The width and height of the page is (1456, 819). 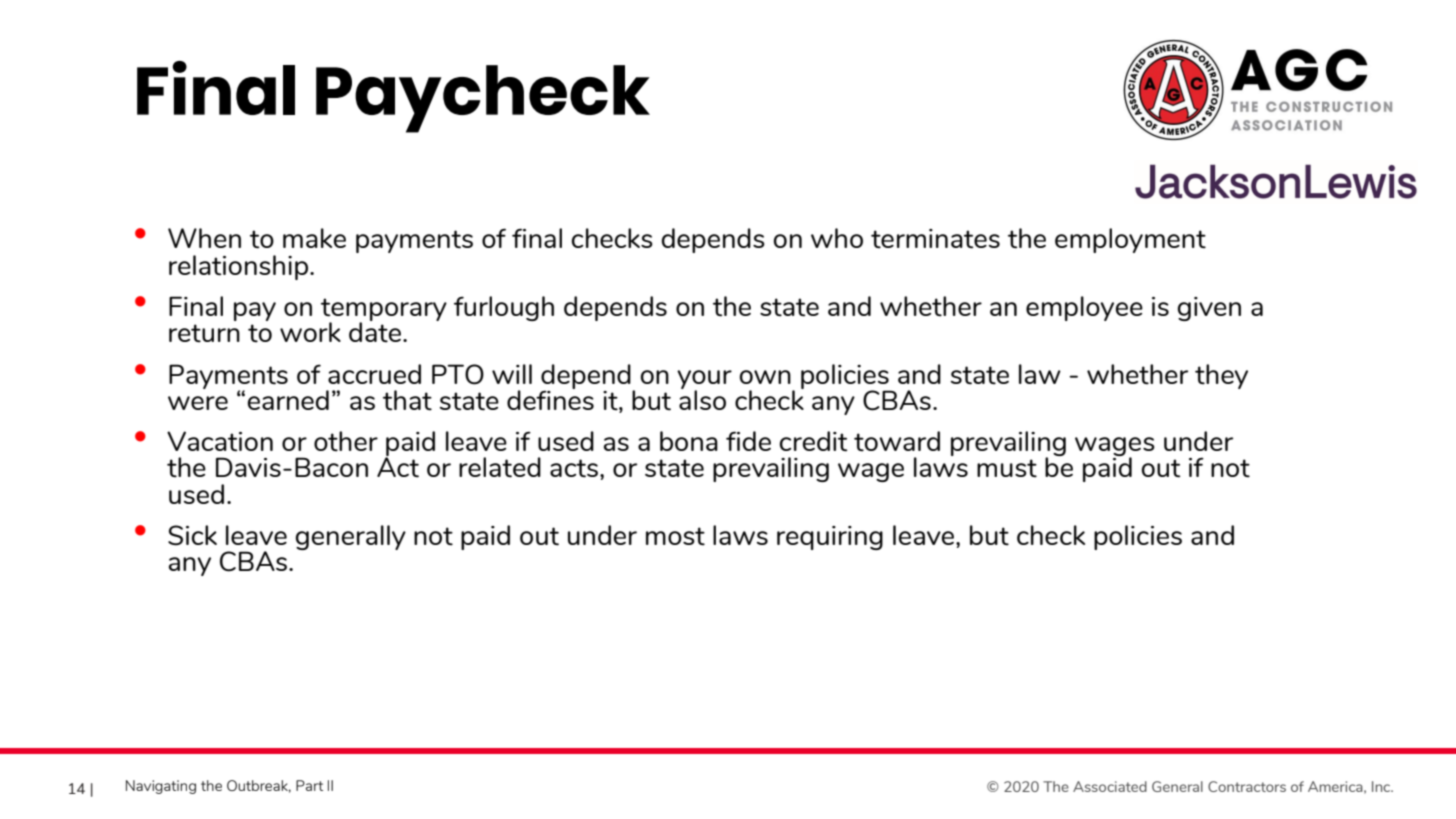 I want to click on who, so click(x=837, y=238).
